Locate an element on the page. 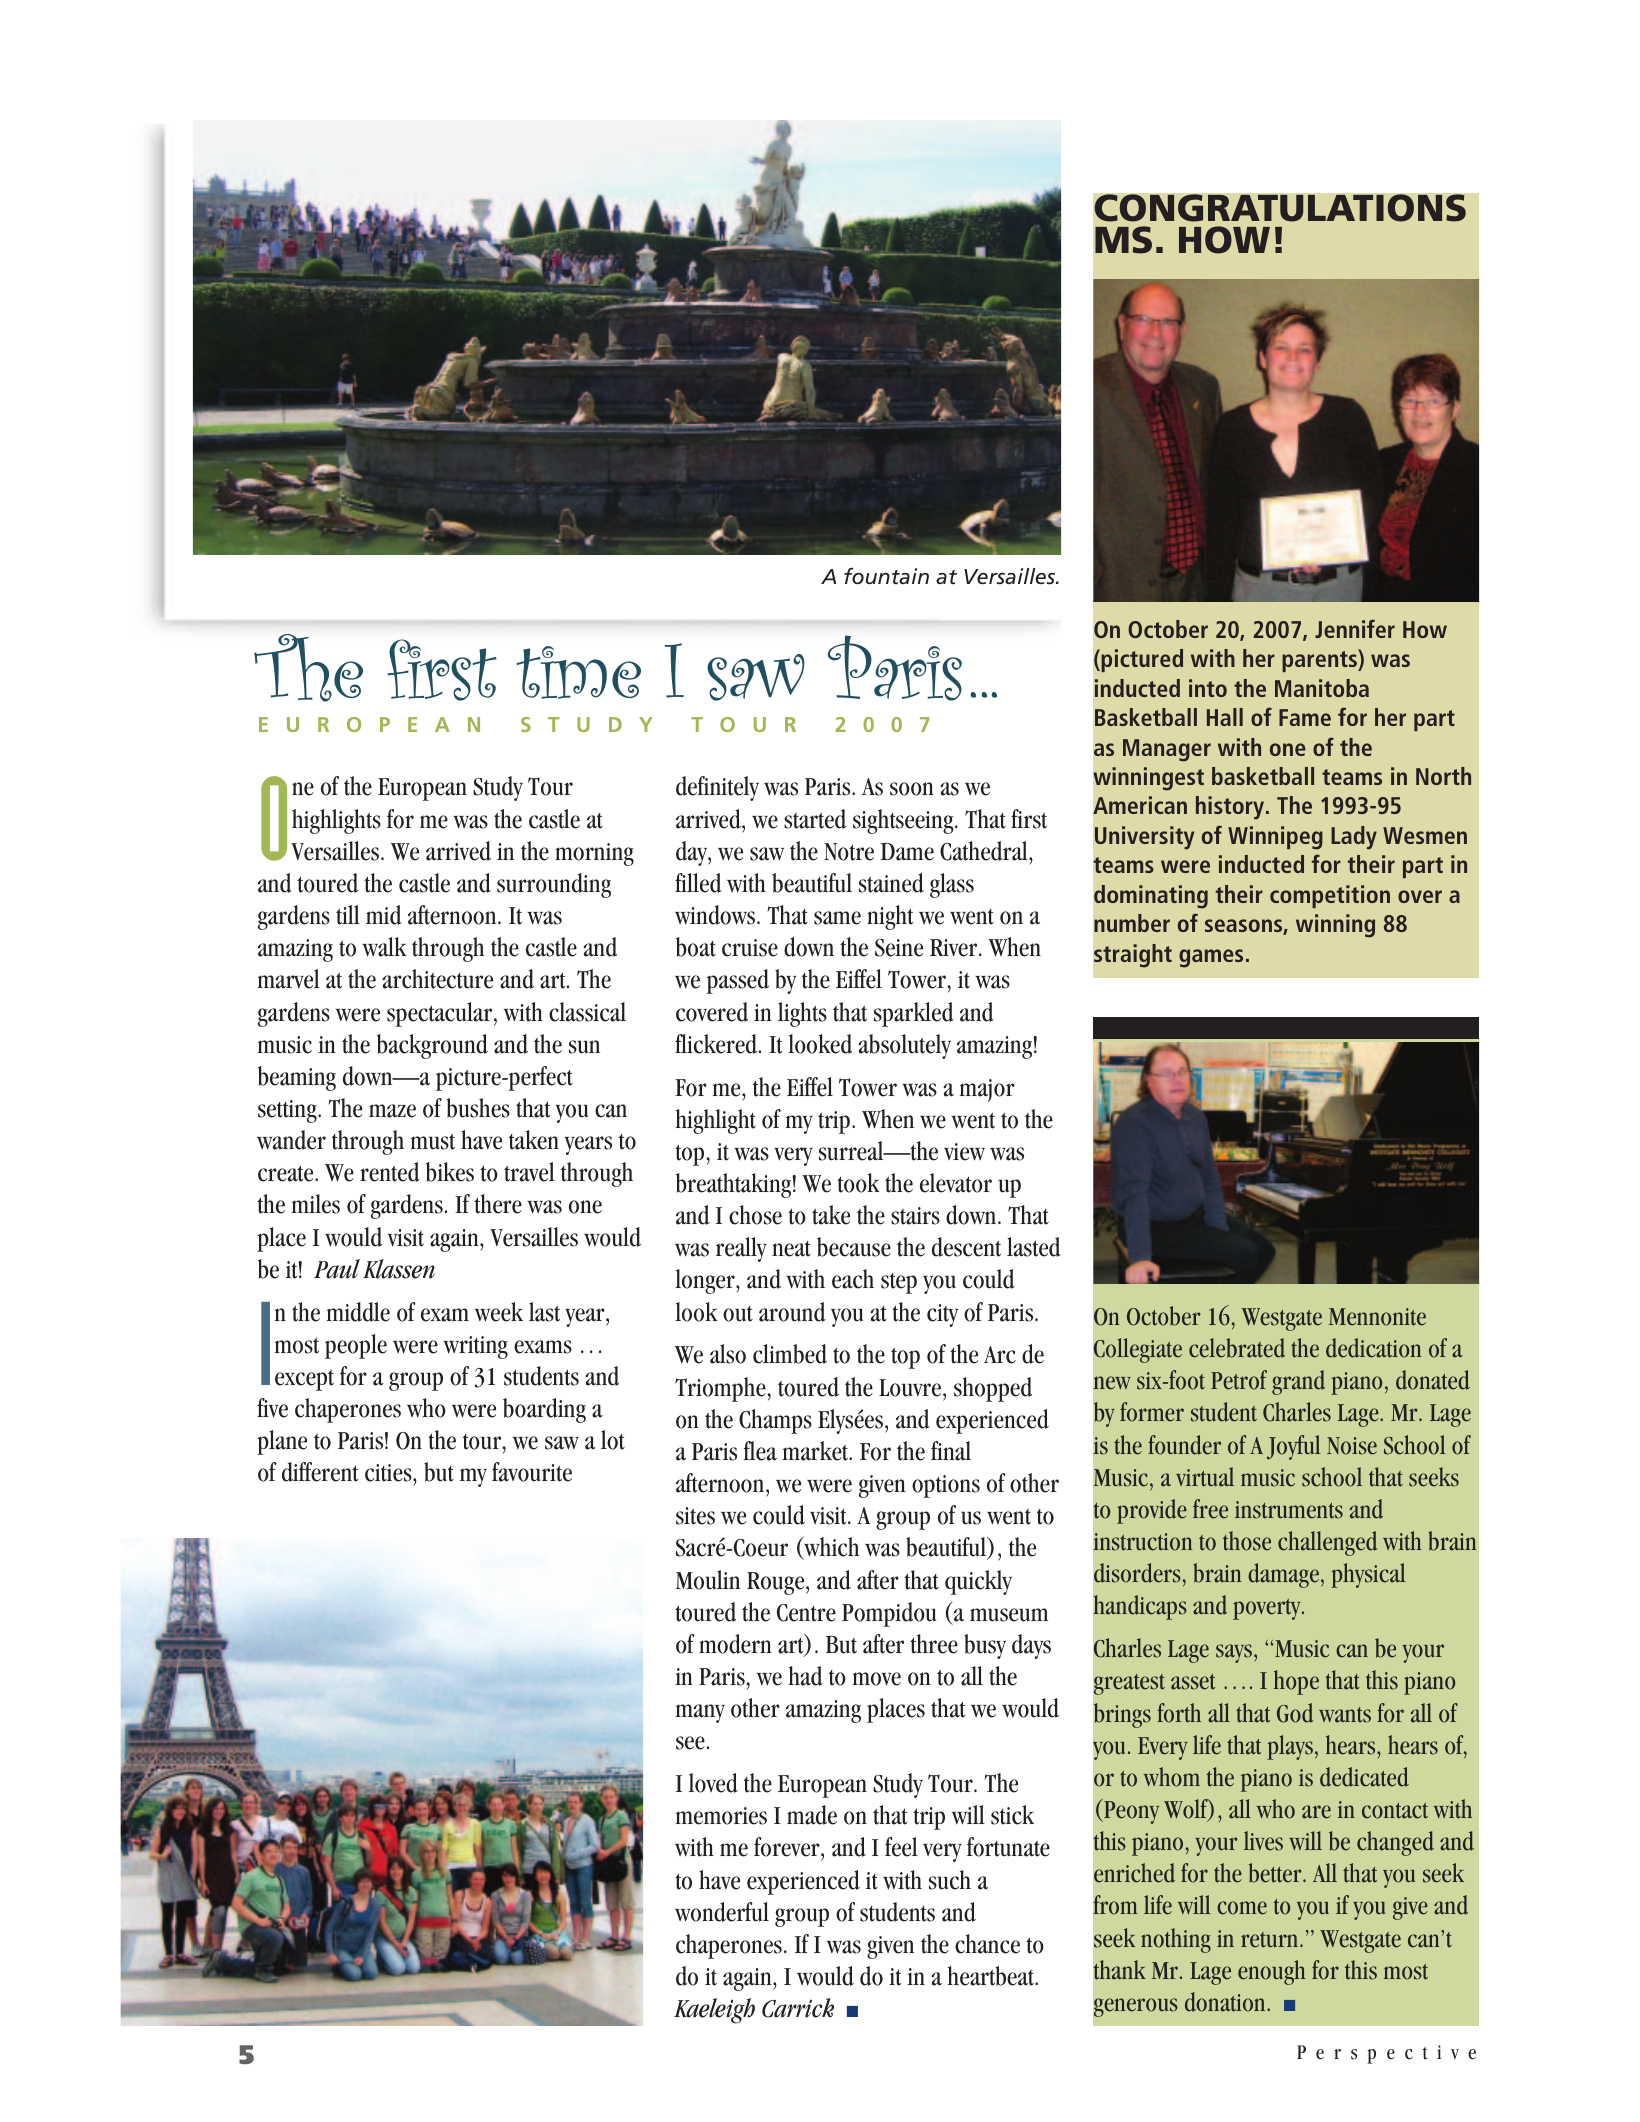 Image resolution: width=1640 pixels, height=2122 pixels. enough is located at coordinates (1271, 1972).
